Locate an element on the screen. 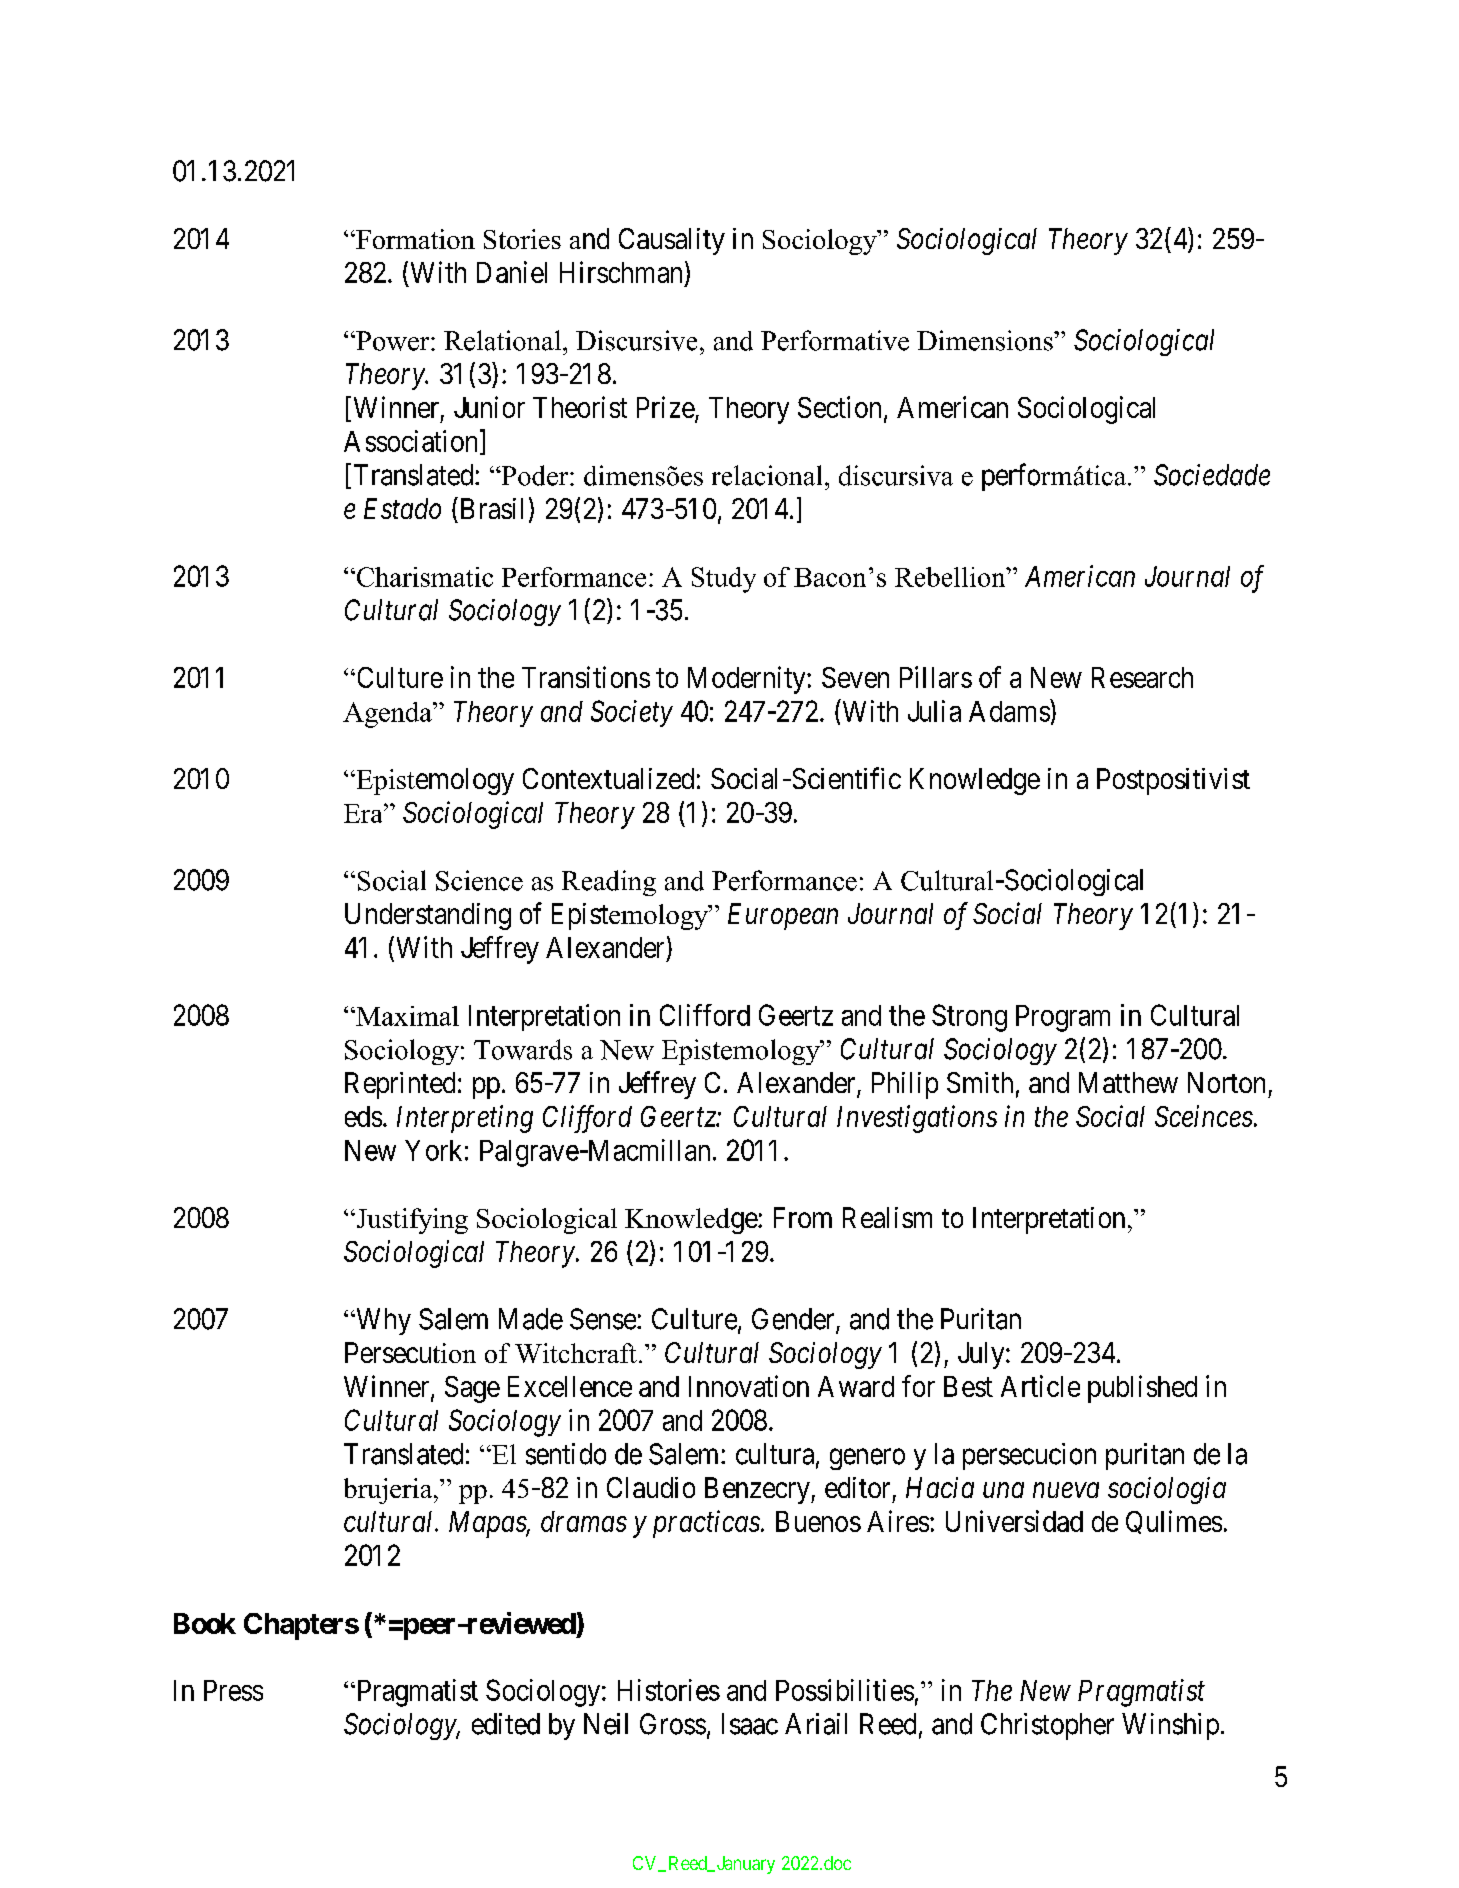  Persecution is located at coordinates (410, 1352).
